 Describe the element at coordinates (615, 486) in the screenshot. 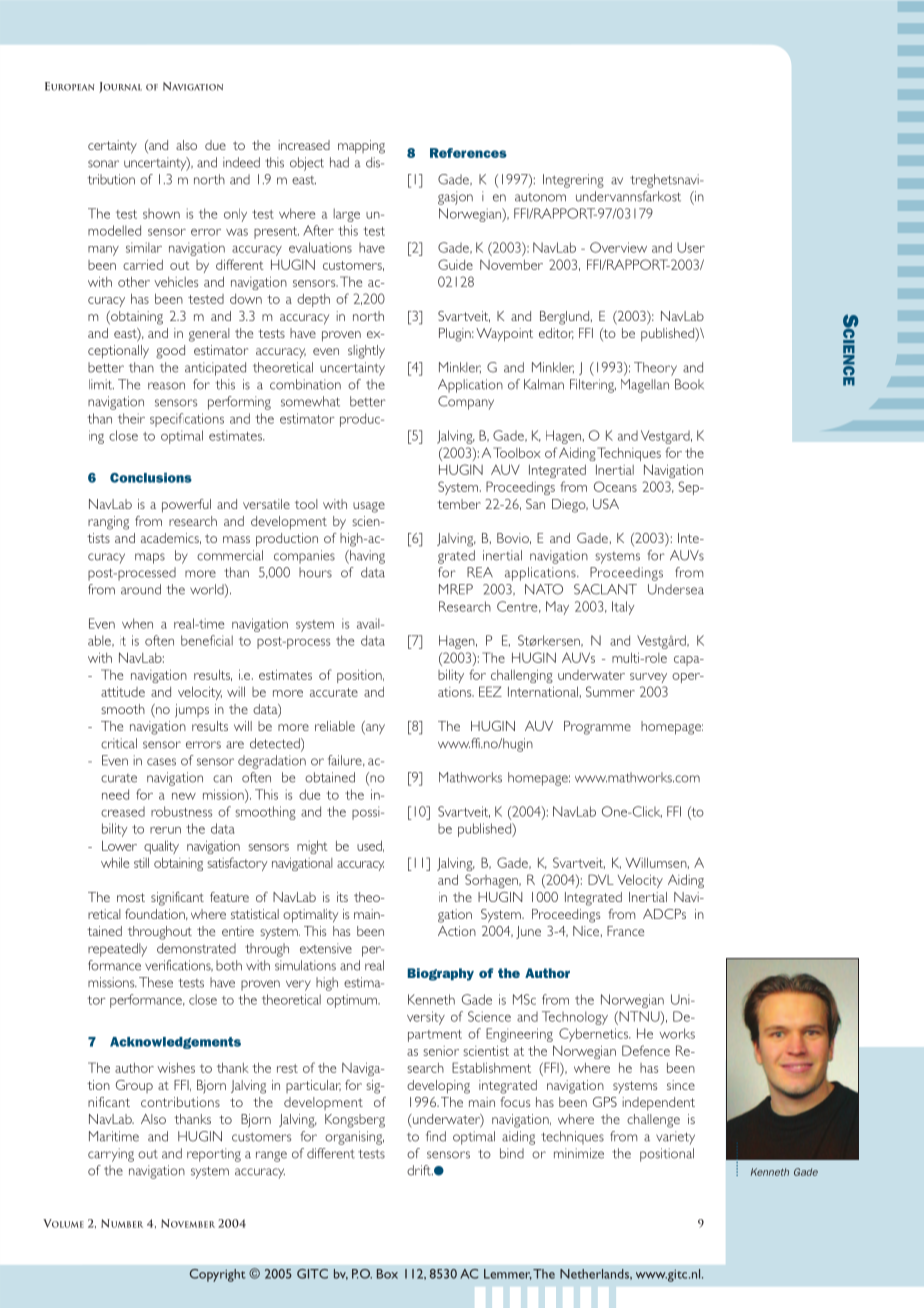

I see `Oceans` at that location.
